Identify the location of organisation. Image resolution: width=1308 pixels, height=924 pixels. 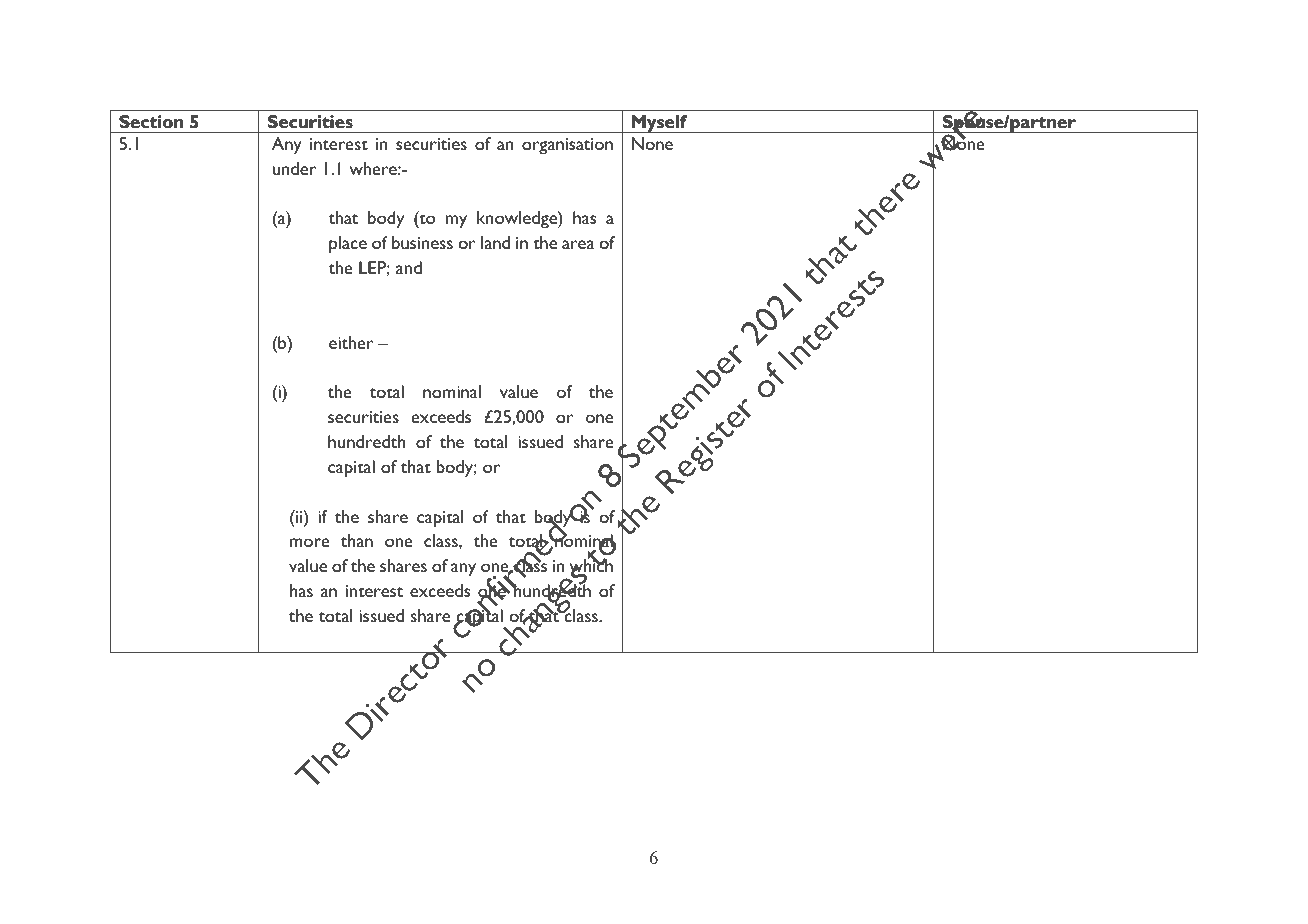
(567, 146).
